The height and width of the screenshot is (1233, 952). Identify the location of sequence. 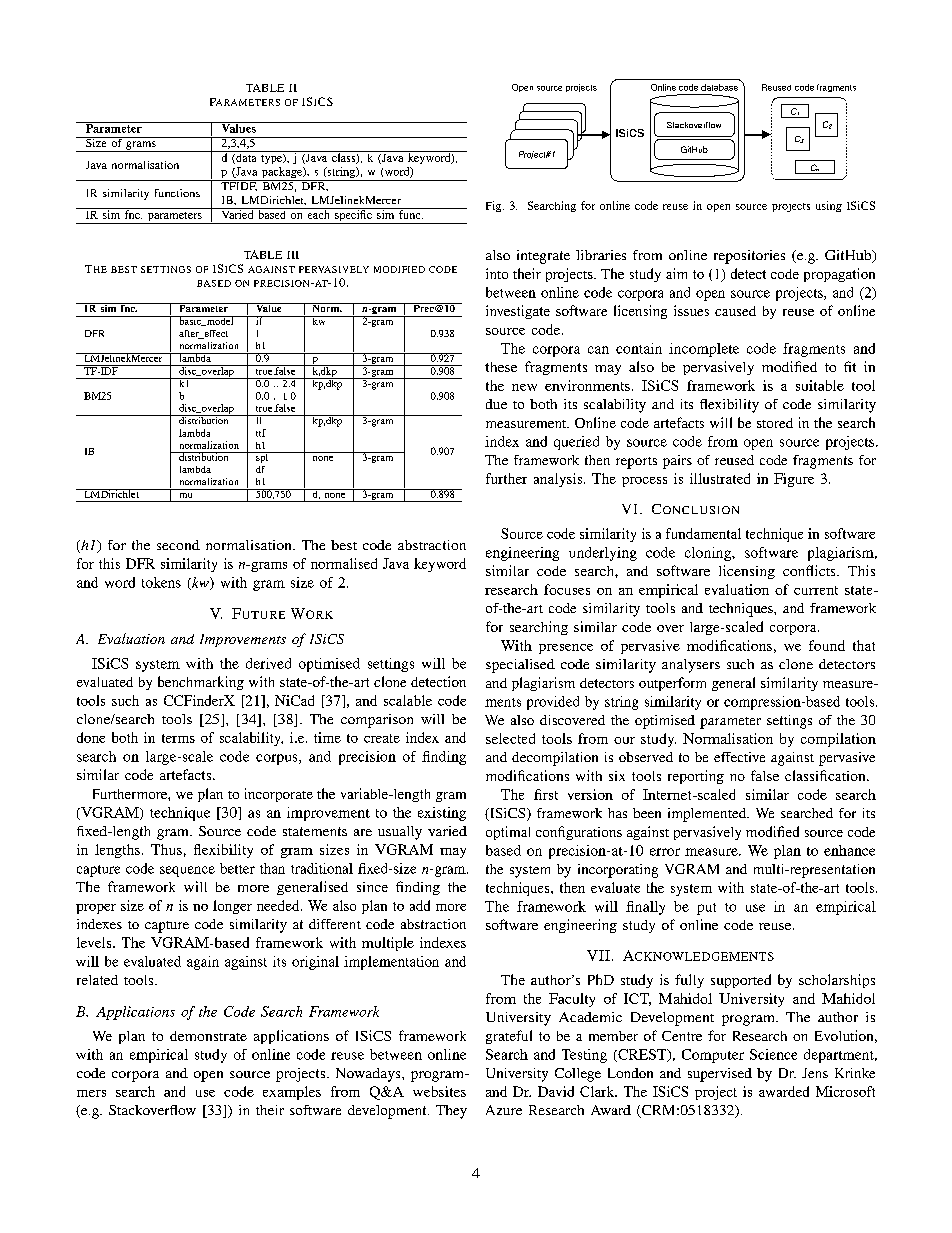
(187, 871).
